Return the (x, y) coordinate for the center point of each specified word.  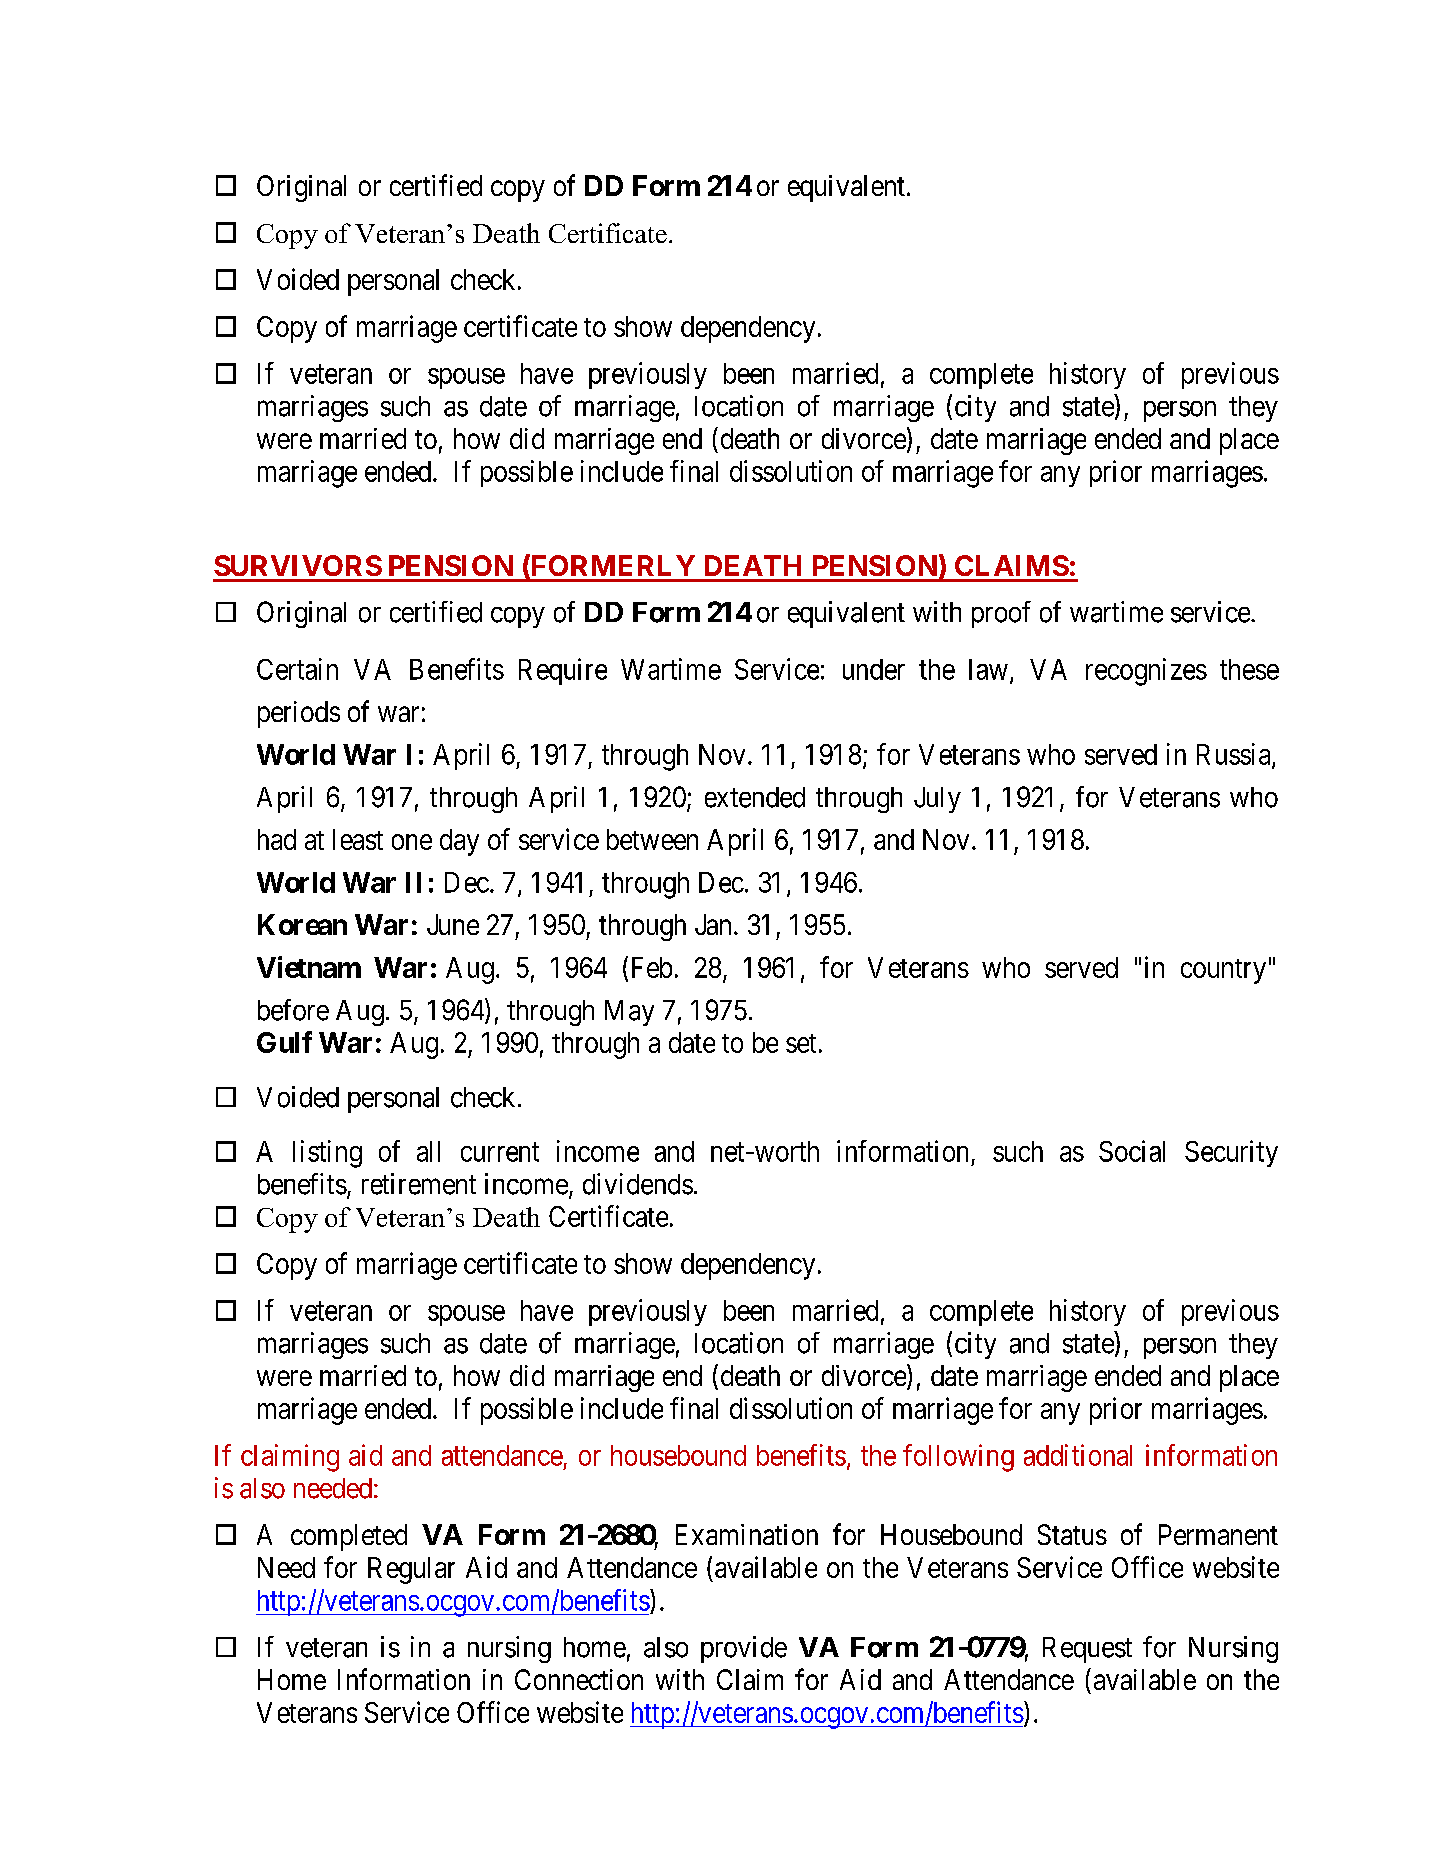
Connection (579, 1679)
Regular (411, 1570)
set (801, 1043)
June (453, 924)
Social (1132, 1151)
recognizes (1146, 672)
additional (1078, 1455)
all (428, 1151)
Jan (713, 924)
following (958, 1458)
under (874, 669)
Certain (297, 669)
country (1223, 971)
